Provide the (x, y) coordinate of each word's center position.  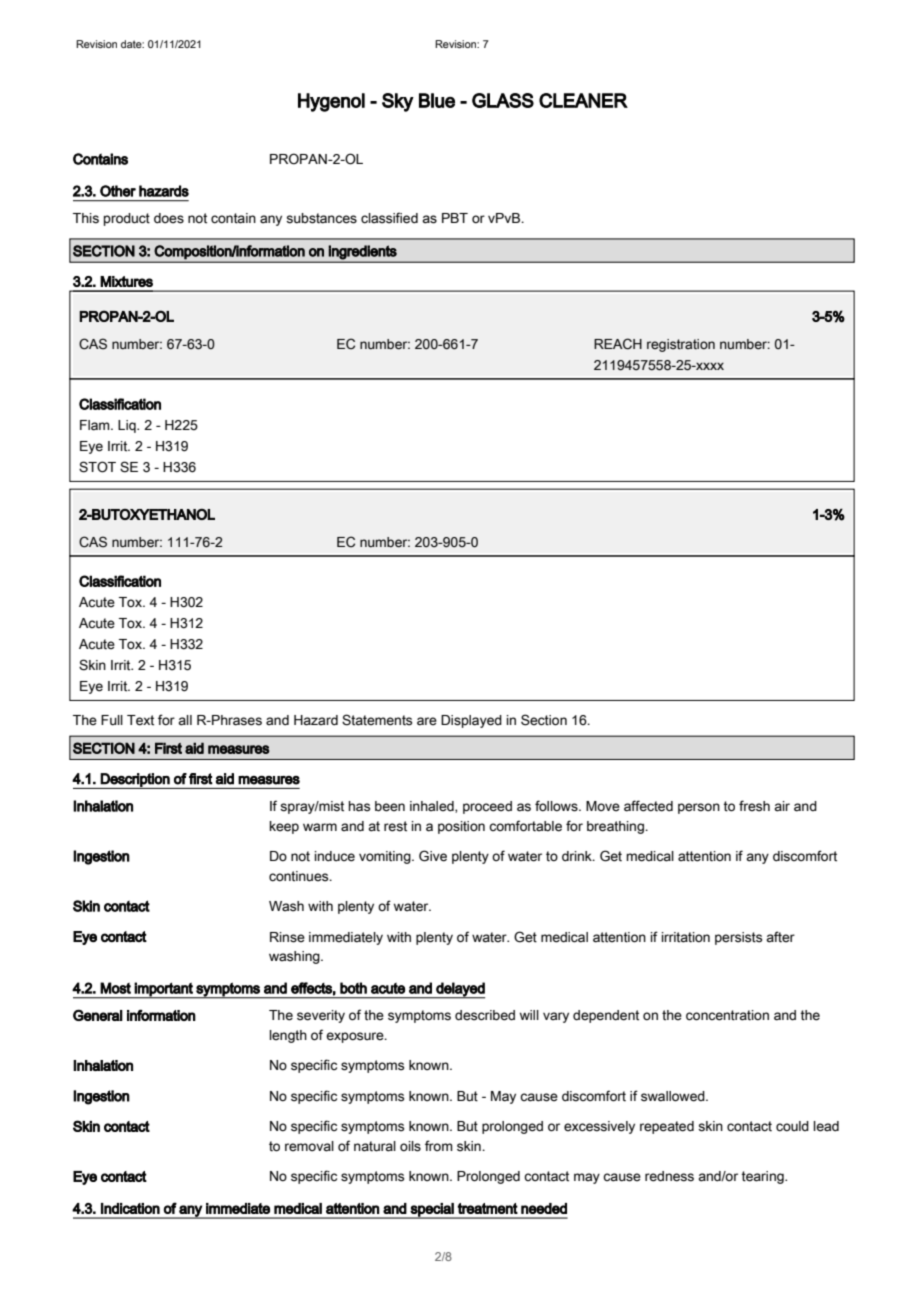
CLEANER (583, 100)
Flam (96, 425)
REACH (618, 344)
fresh (754, 806)
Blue (437, 100)
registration (681, 345)
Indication (130, 1208)
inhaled (433, 807)
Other (118, 191)
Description (135, 781)
